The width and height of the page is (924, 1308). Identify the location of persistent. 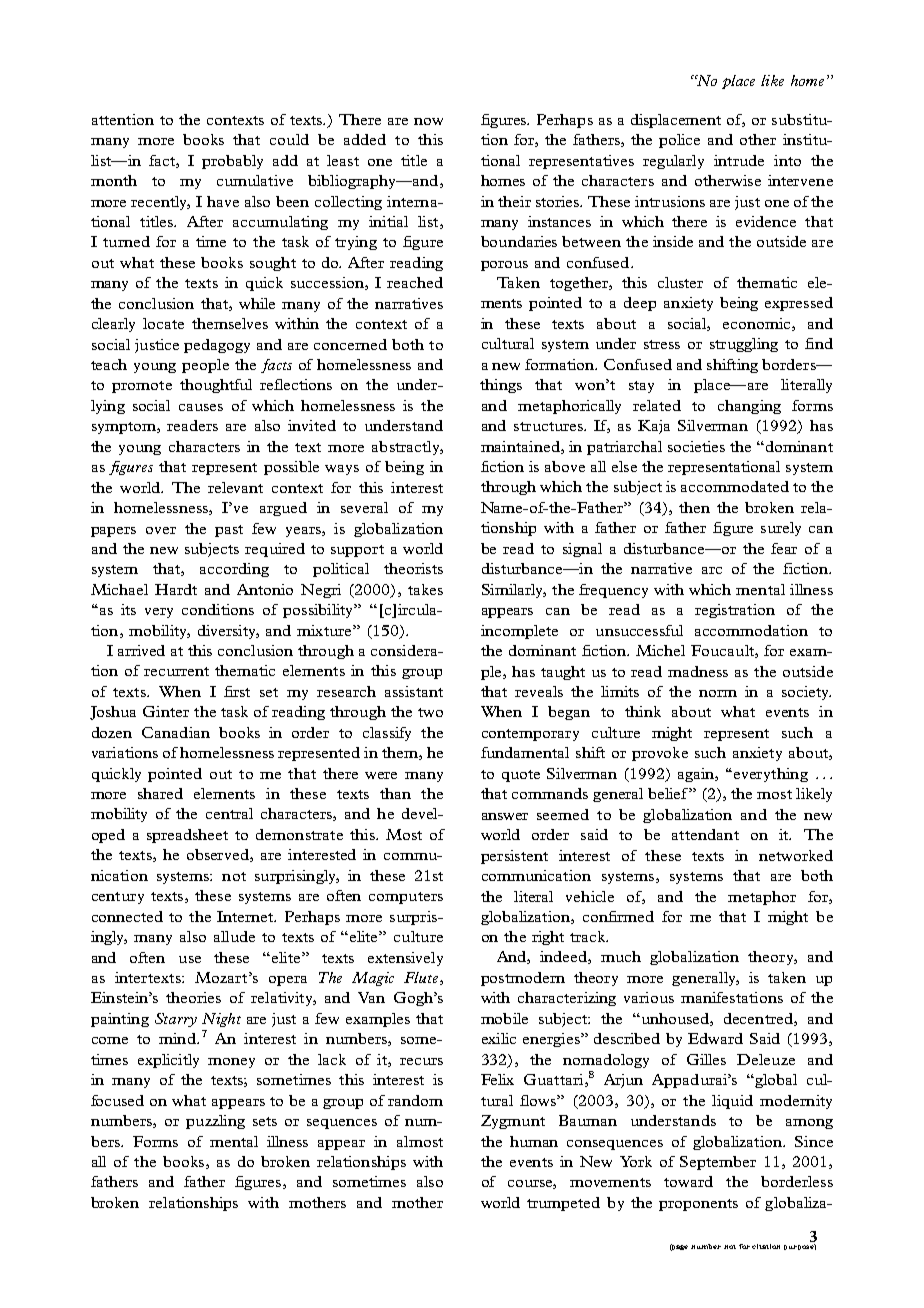
(514, 857).
